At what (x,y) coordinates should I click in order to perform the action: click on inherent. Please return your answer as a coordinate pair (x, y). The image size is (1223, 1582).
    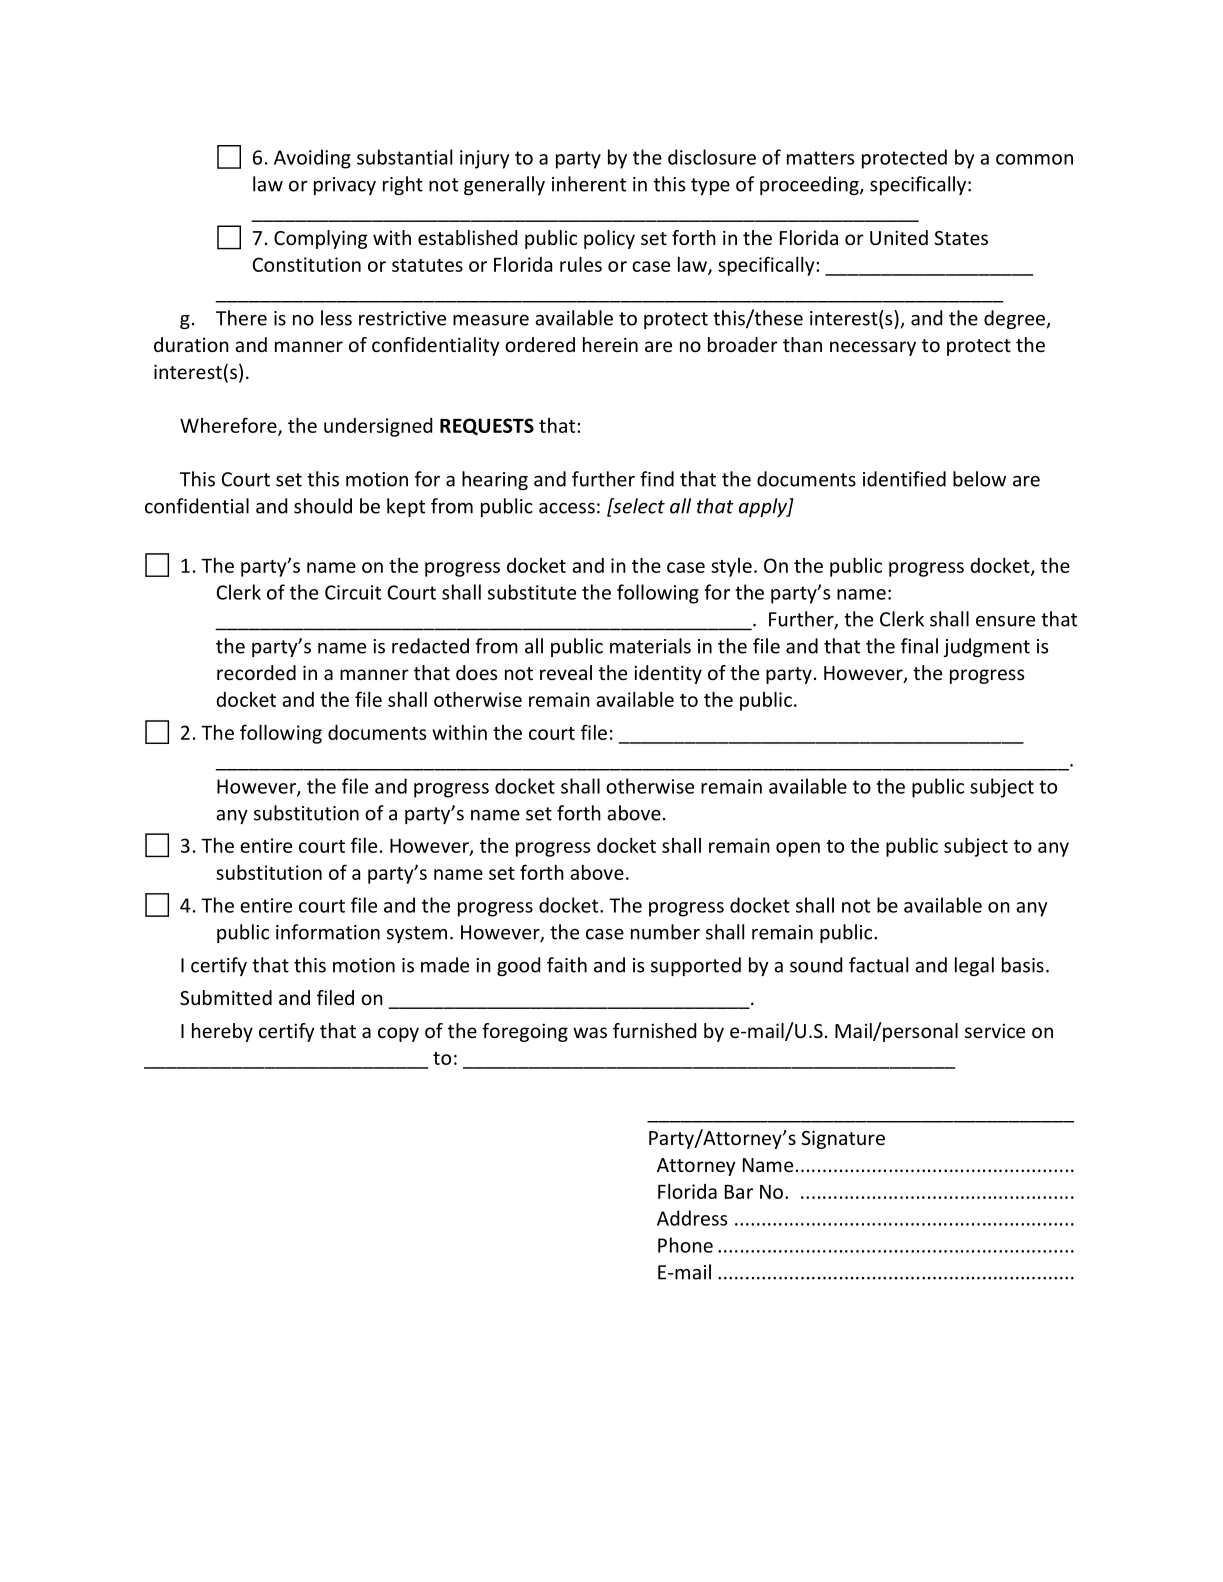
    Looking at the image, I should click on (589, 184).
